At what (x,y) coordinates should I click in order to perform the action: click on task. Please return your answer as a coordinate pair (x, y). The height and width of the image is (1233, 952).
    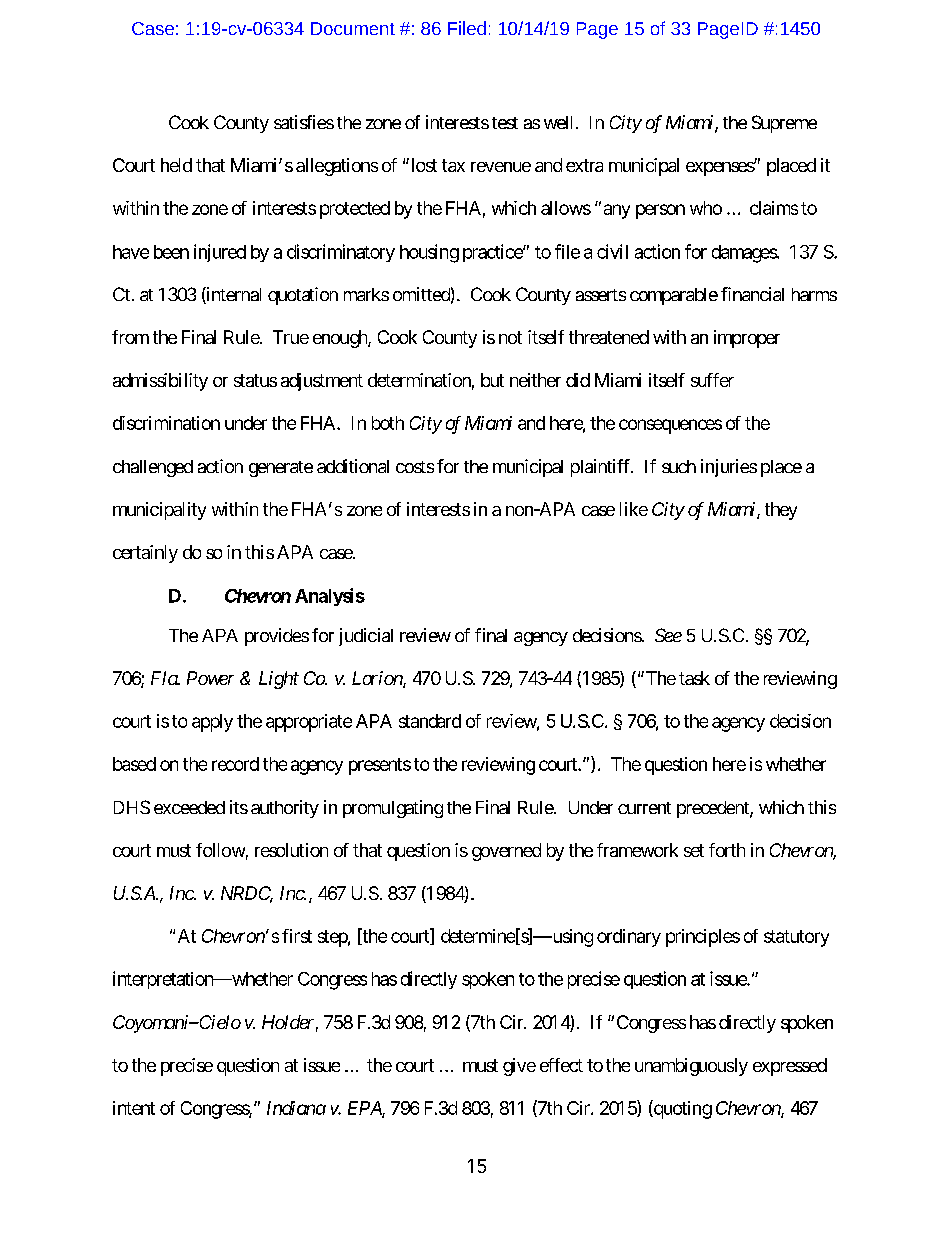
    Looking at the image, I should click on (694, 678).
